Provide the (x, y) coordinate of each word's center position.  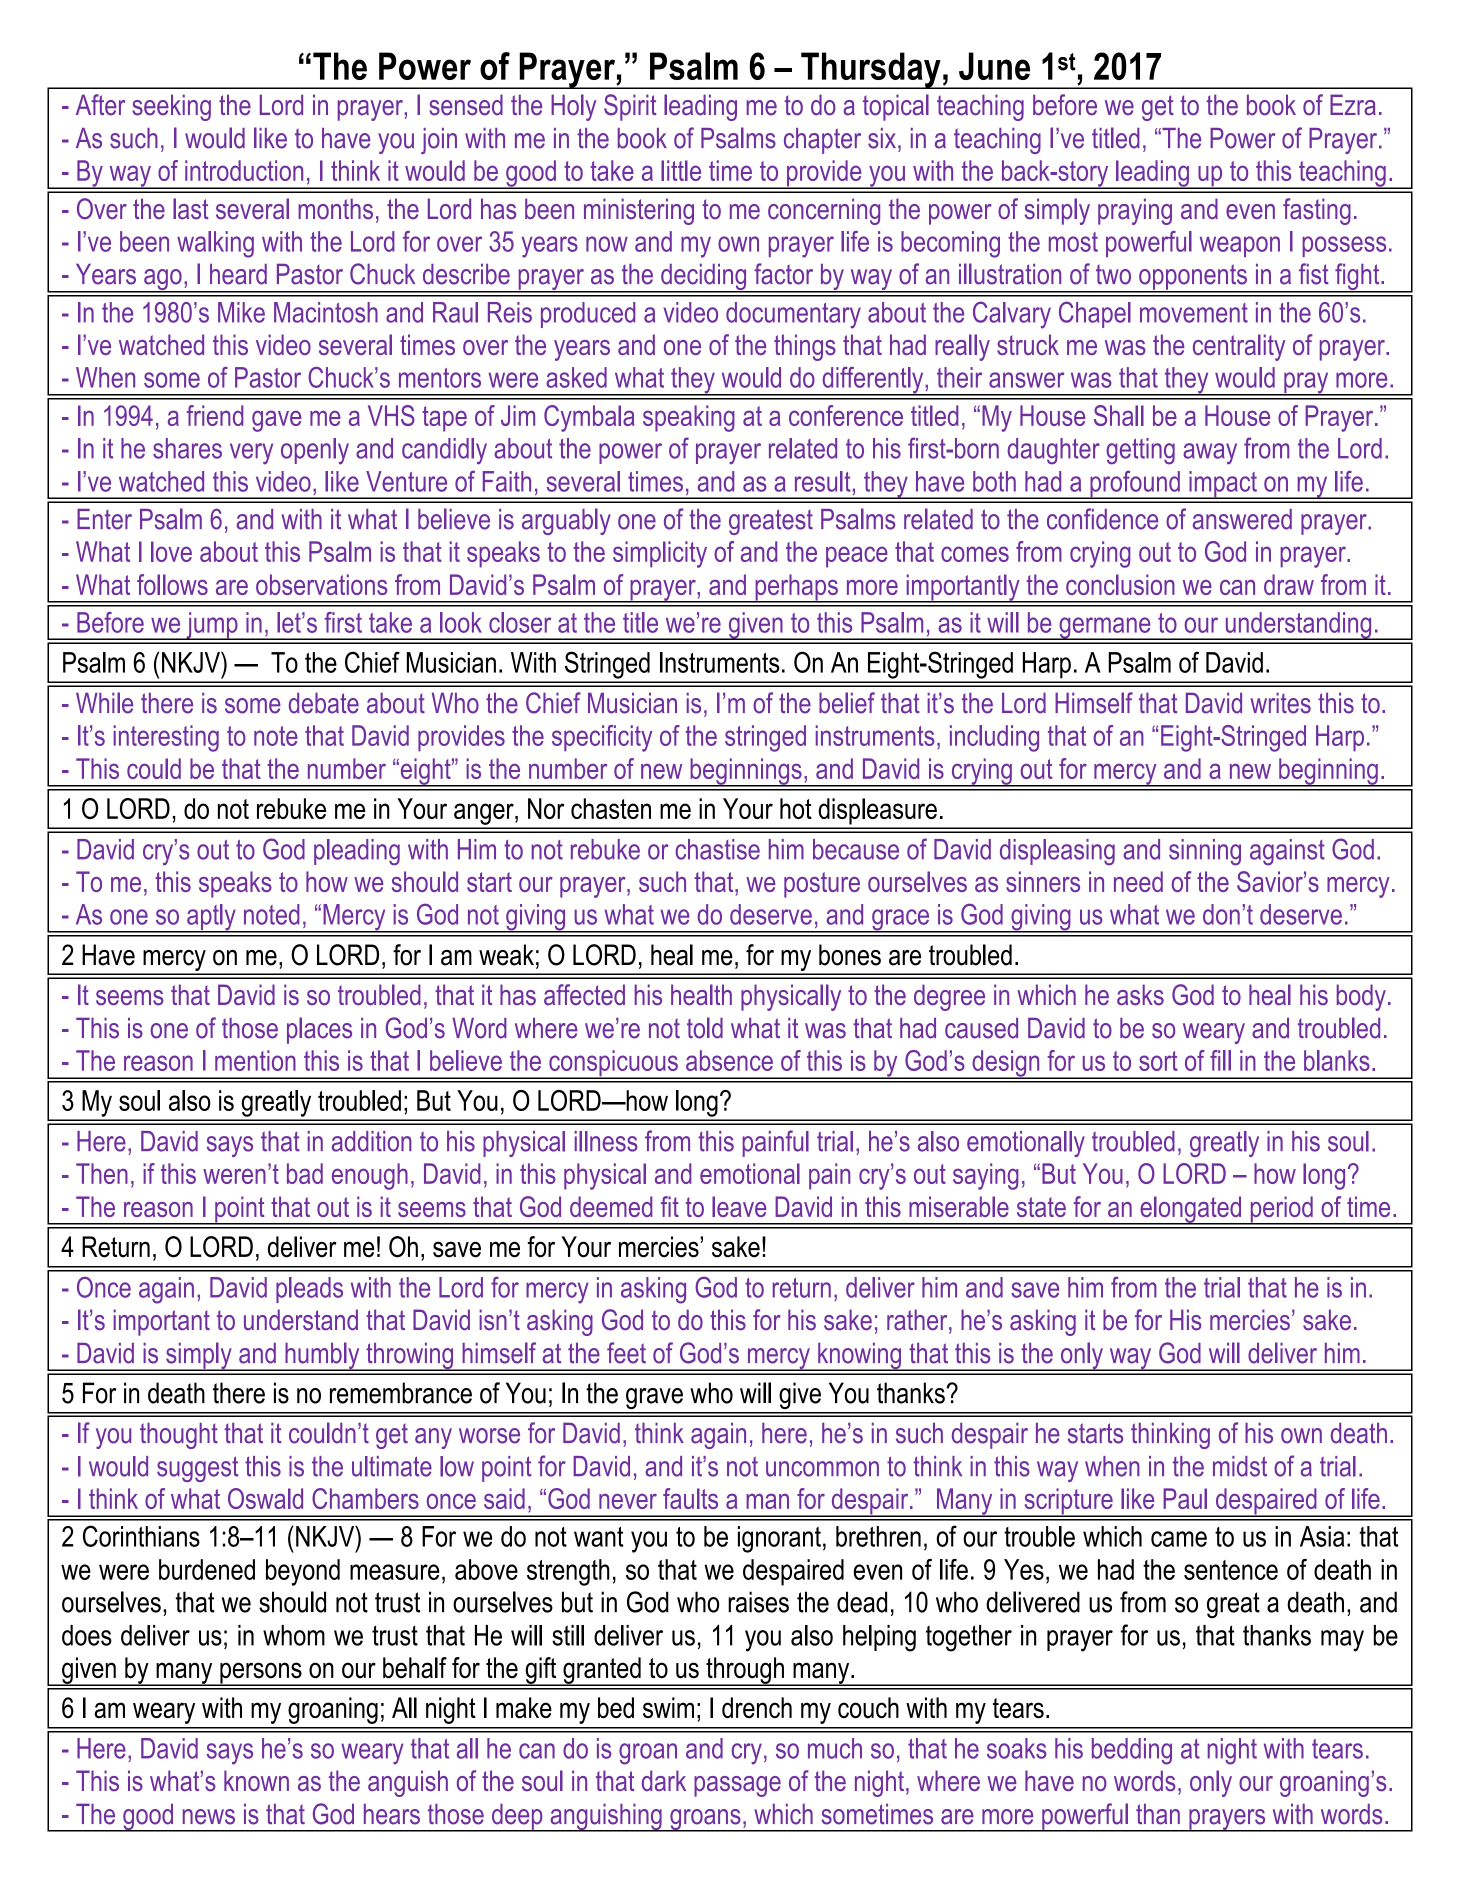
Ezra (1353, 105)
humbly (322, 1356)
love (171, 551)
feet (626, 1353)
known (256, 1780)
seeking (171, 107)
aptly (211, 918)
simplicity (660, 554)
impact (1223, 485)
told (705, 1028)
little (681, 170)
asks (1140, 995)
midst (1240, 1466)
